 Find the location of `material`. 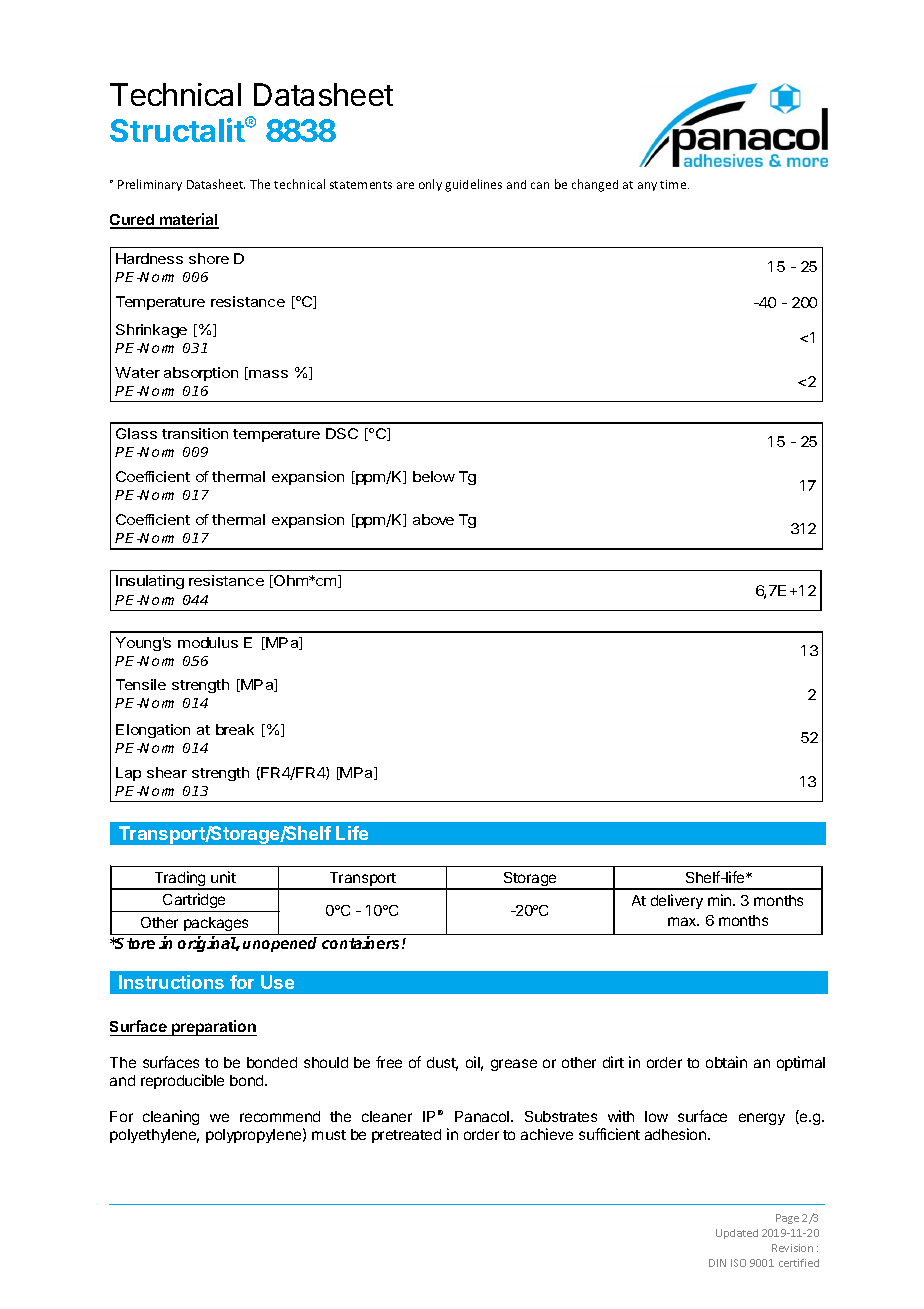

material is located at coordinates (188, 220).
